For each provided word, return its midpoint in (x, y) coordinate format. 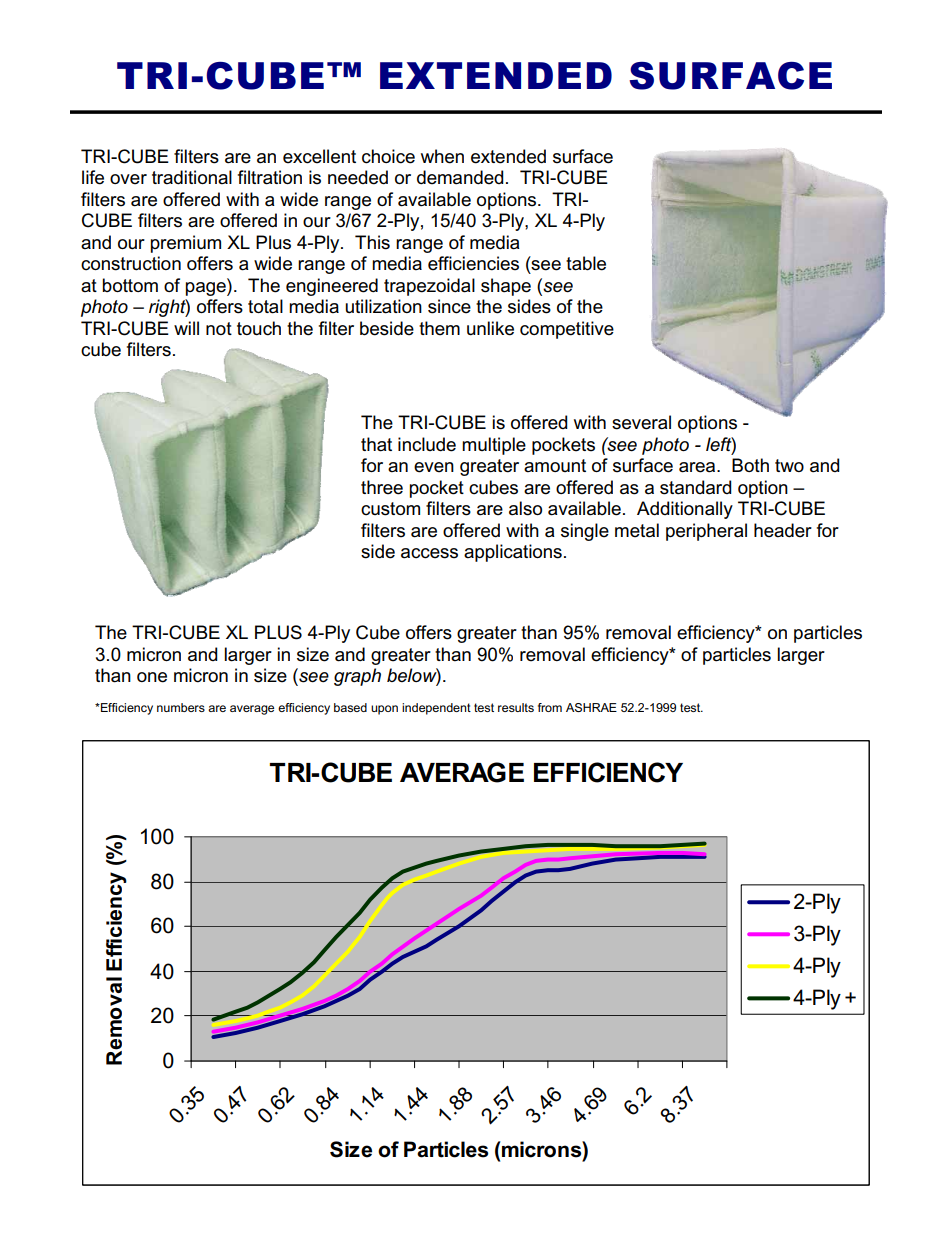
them (439, 328)
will (186, 328)
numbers (181, 707)
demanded (460, 177)
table (586, 263)
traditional (192, 177)
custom (390, 509)
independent (436, 709)
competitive (567, 330)
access (429, 553)
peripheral (706, 532)
